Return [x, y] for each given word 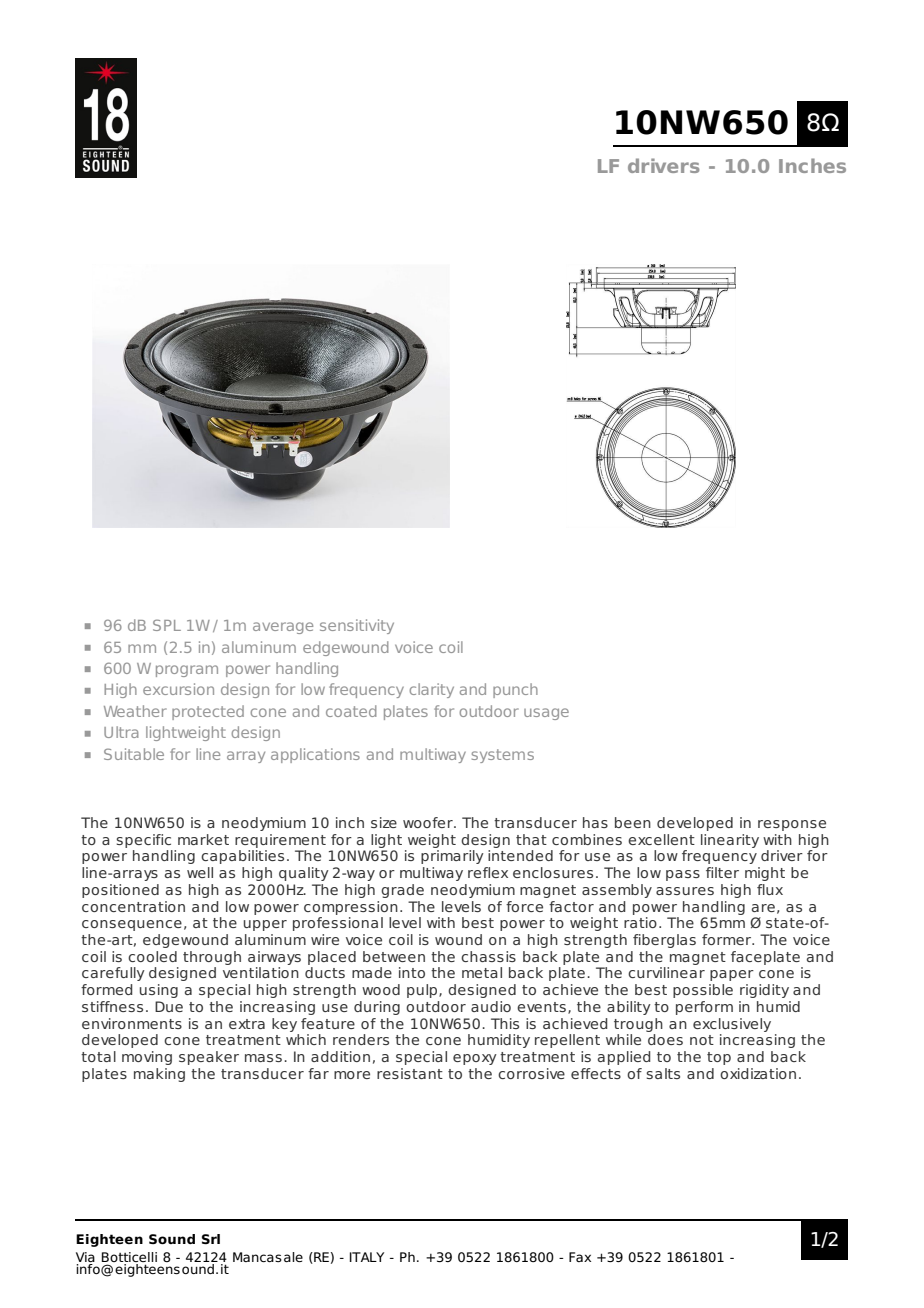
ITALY [367, 1257]
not [702, 1040]
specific [143, 841]
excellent [661, 839]
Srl [211, 1239]
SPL [167, 625]
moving [147, 1058]
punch [515, 690]
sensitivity [357, 626]
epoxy [475, 1059]
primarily [452, 857]
